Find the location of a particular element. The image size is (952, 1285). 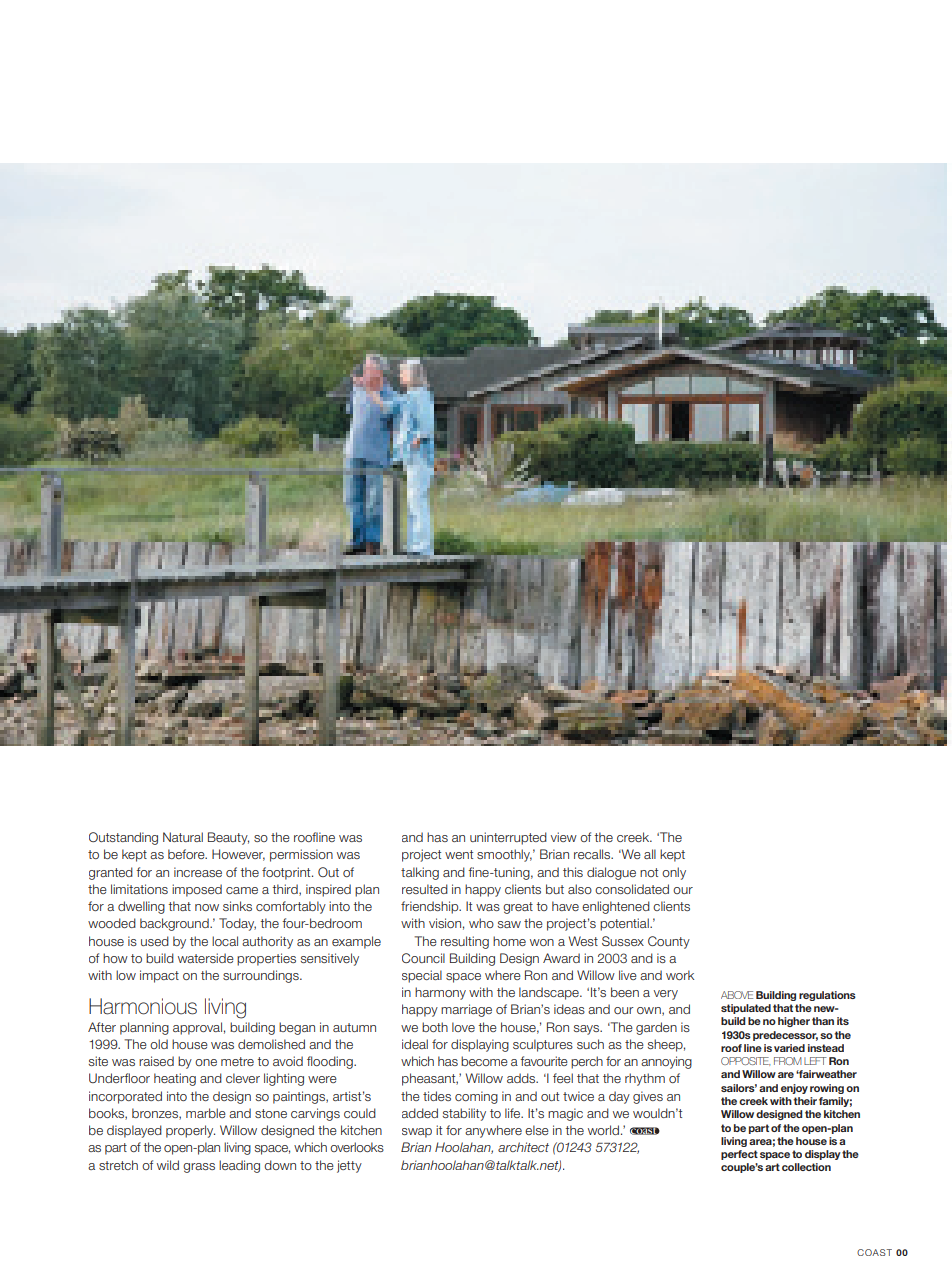

before is located at coordinates (187, 854).
